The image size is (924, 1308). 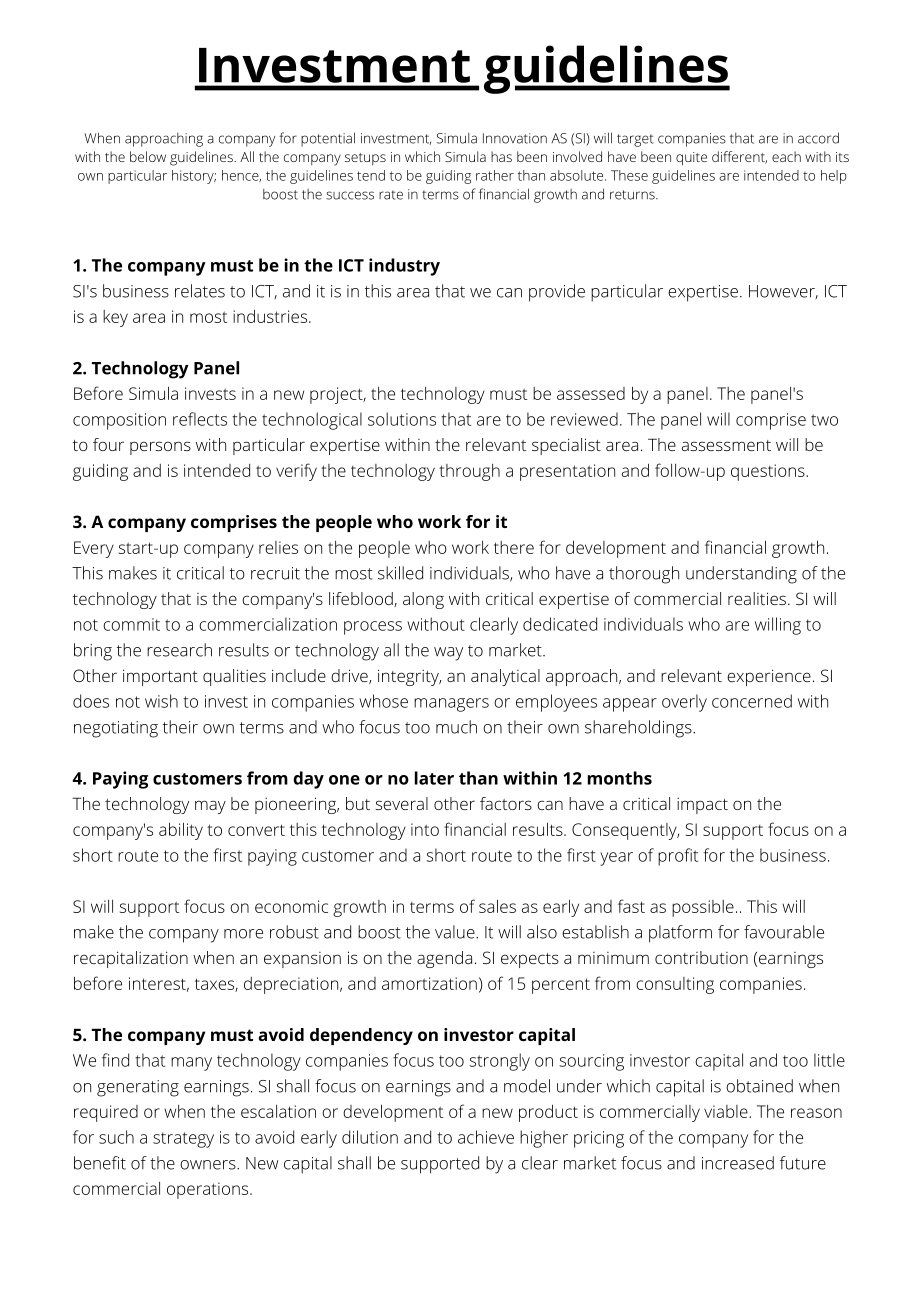 I want to click on ability, so click(x=181, y=831).
